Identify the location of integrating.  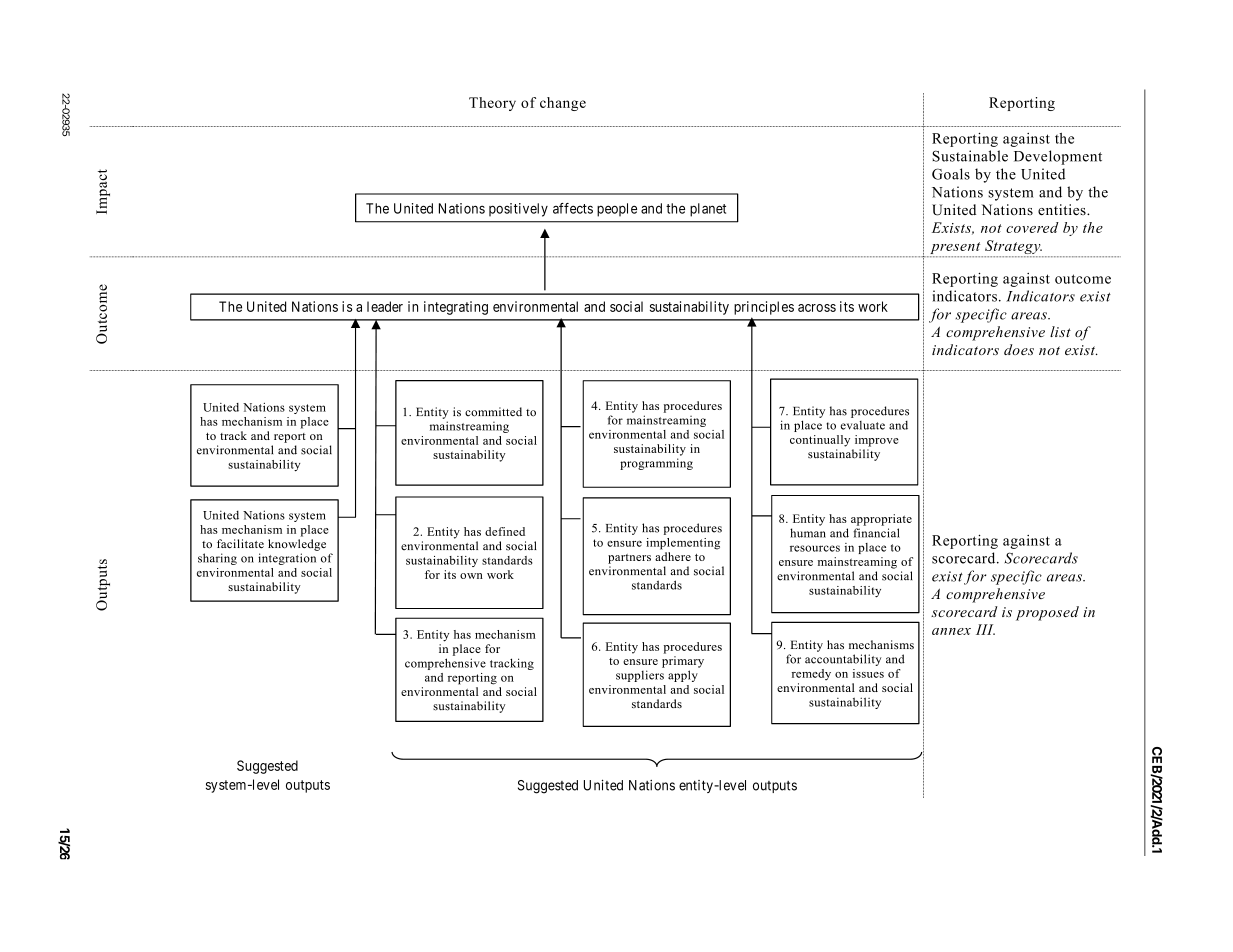
(456, 308).
